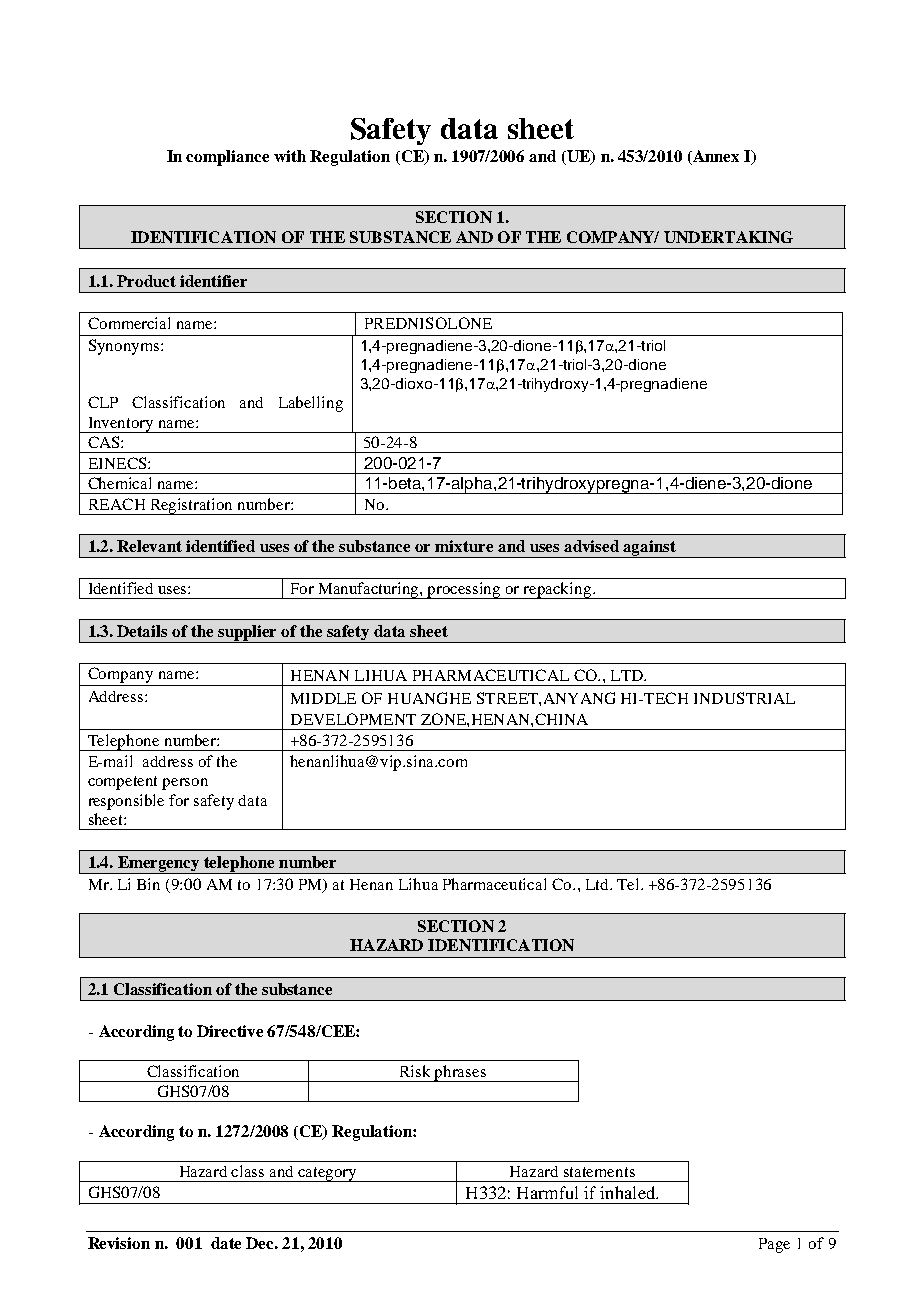 The image size is (924, 1308). What do you see at coordinates (142, 631) in the image?
I see `Details` at bounding box center [142, 631].
